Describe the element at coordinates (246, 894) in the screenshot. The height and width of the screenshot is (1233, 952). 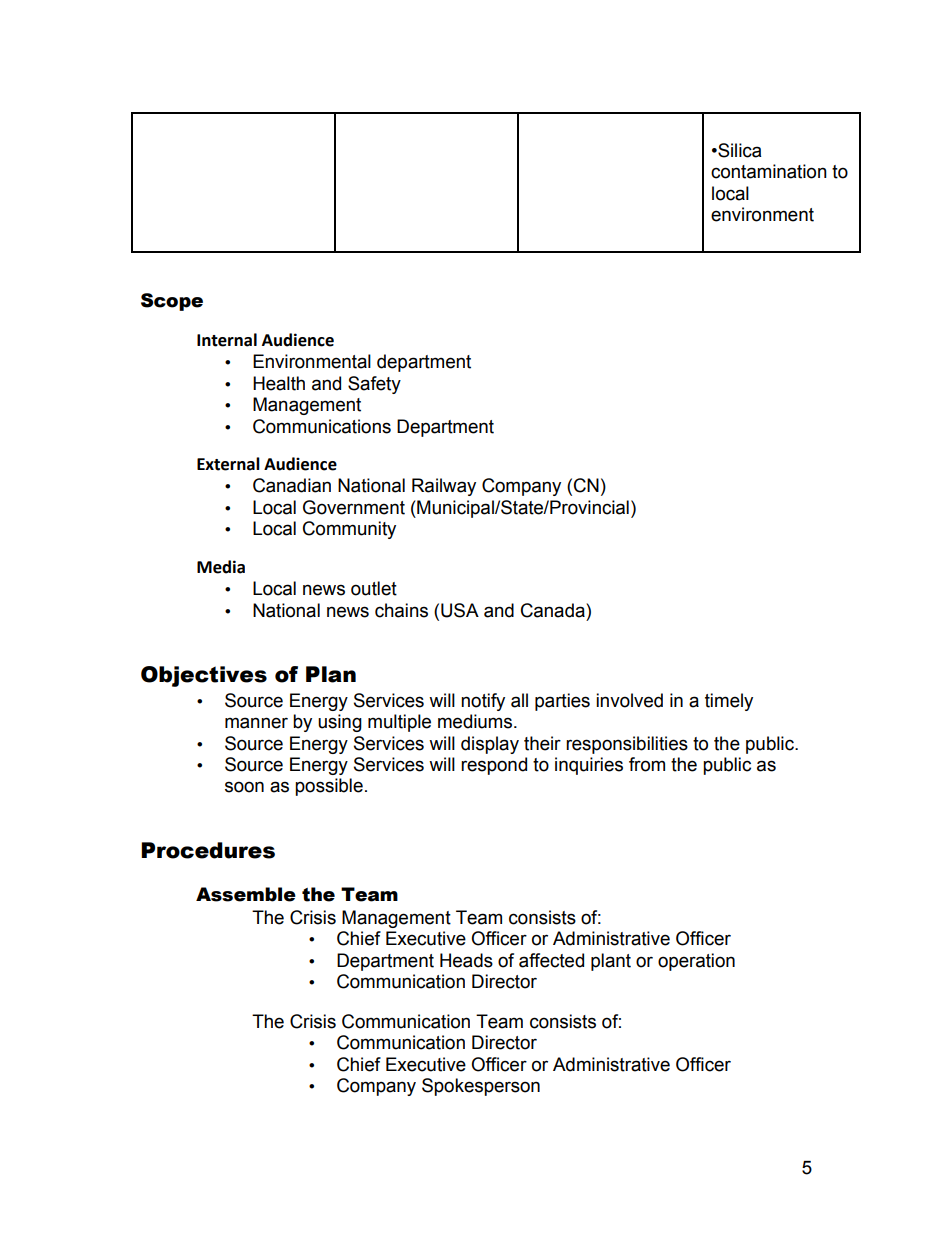
I see `Assemble` at that location.
